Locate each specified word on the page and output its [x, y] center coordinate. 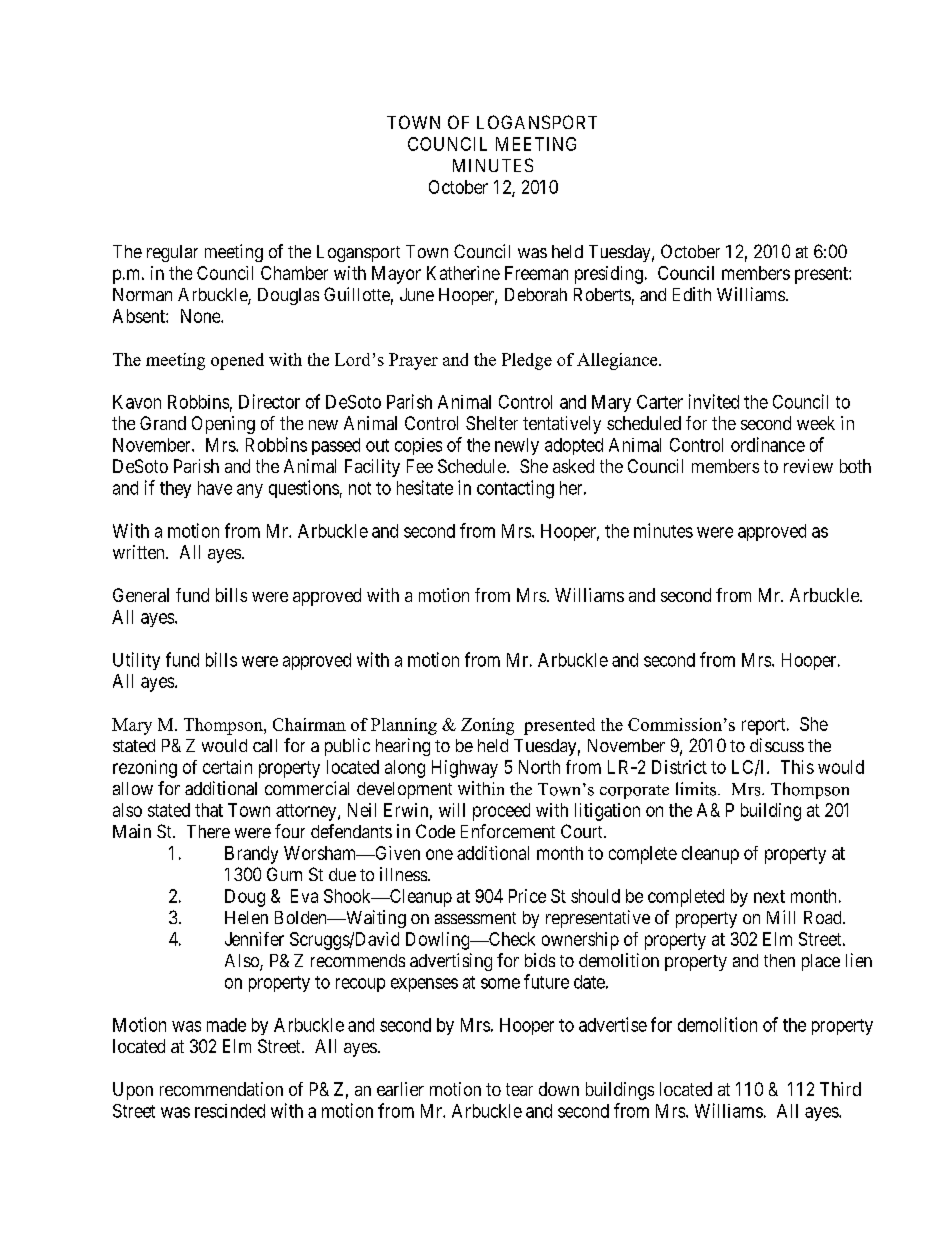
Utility [136, 661]
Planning [404, 726]
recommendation [221, 1089]
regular [172, 253]
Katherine [463, 273]
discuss [777, 745]
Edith [692, 294]
